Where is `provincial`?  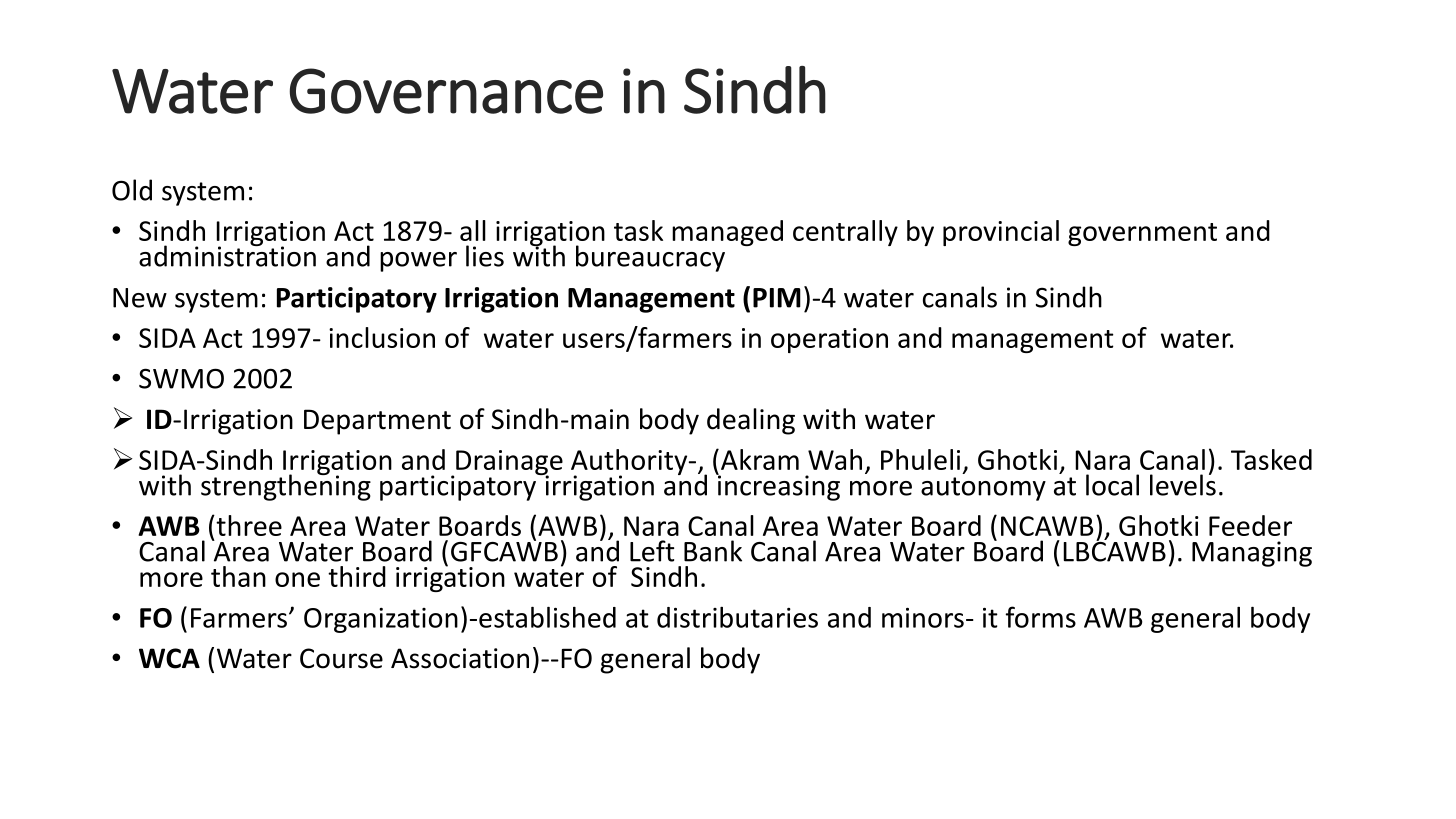 provincial is located at coordinates (1001, 233).
